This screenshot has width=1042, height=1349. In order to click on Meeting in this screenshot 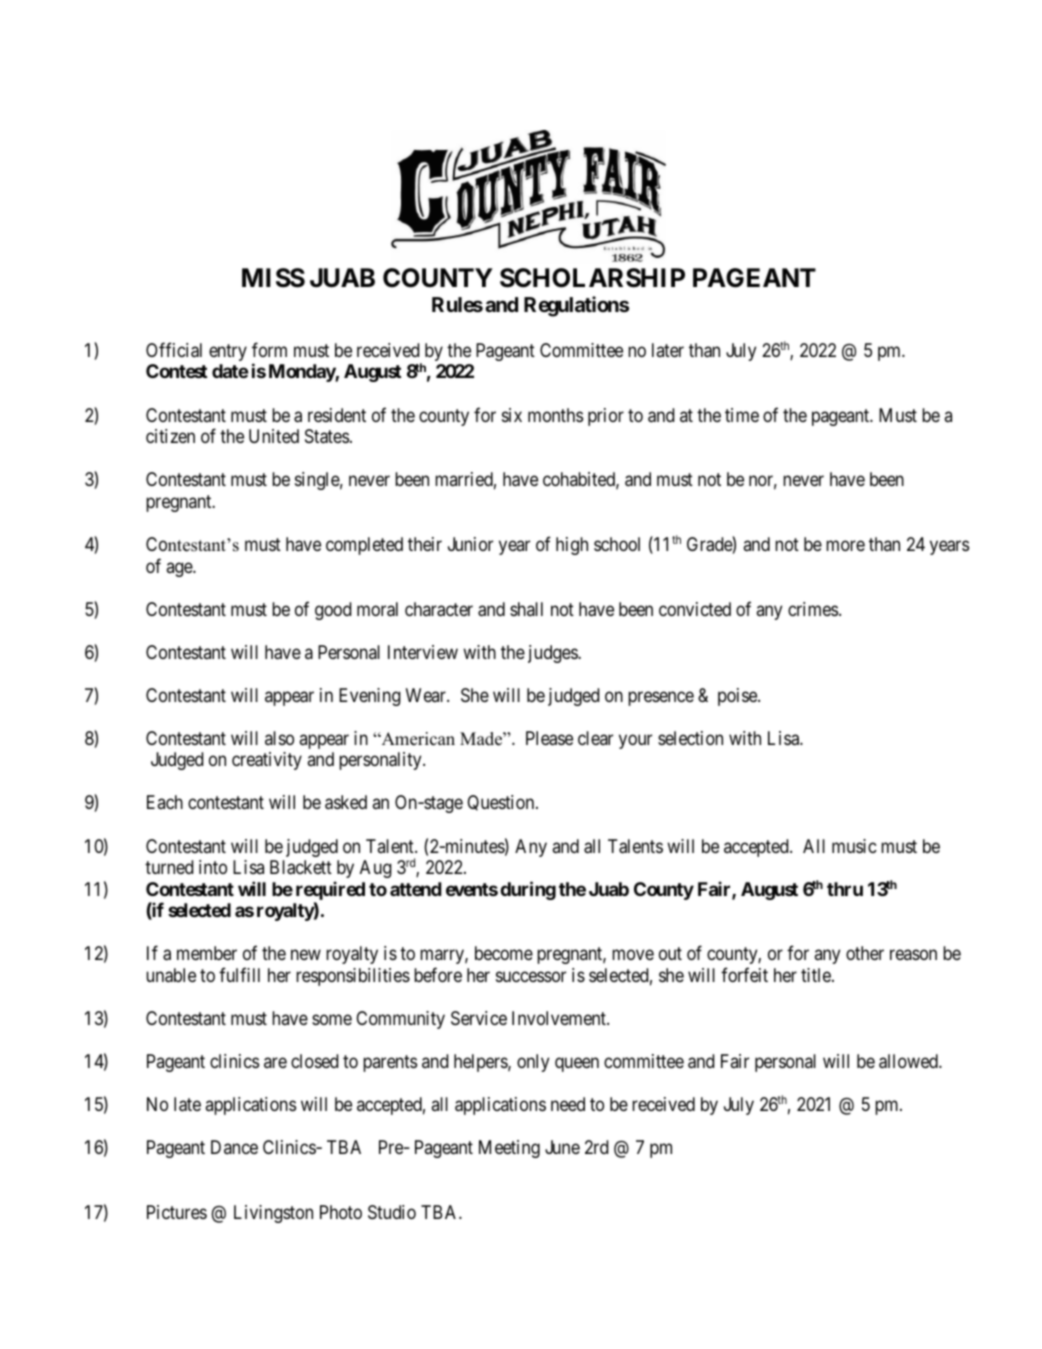, I will do `click(509, 1149)`.
